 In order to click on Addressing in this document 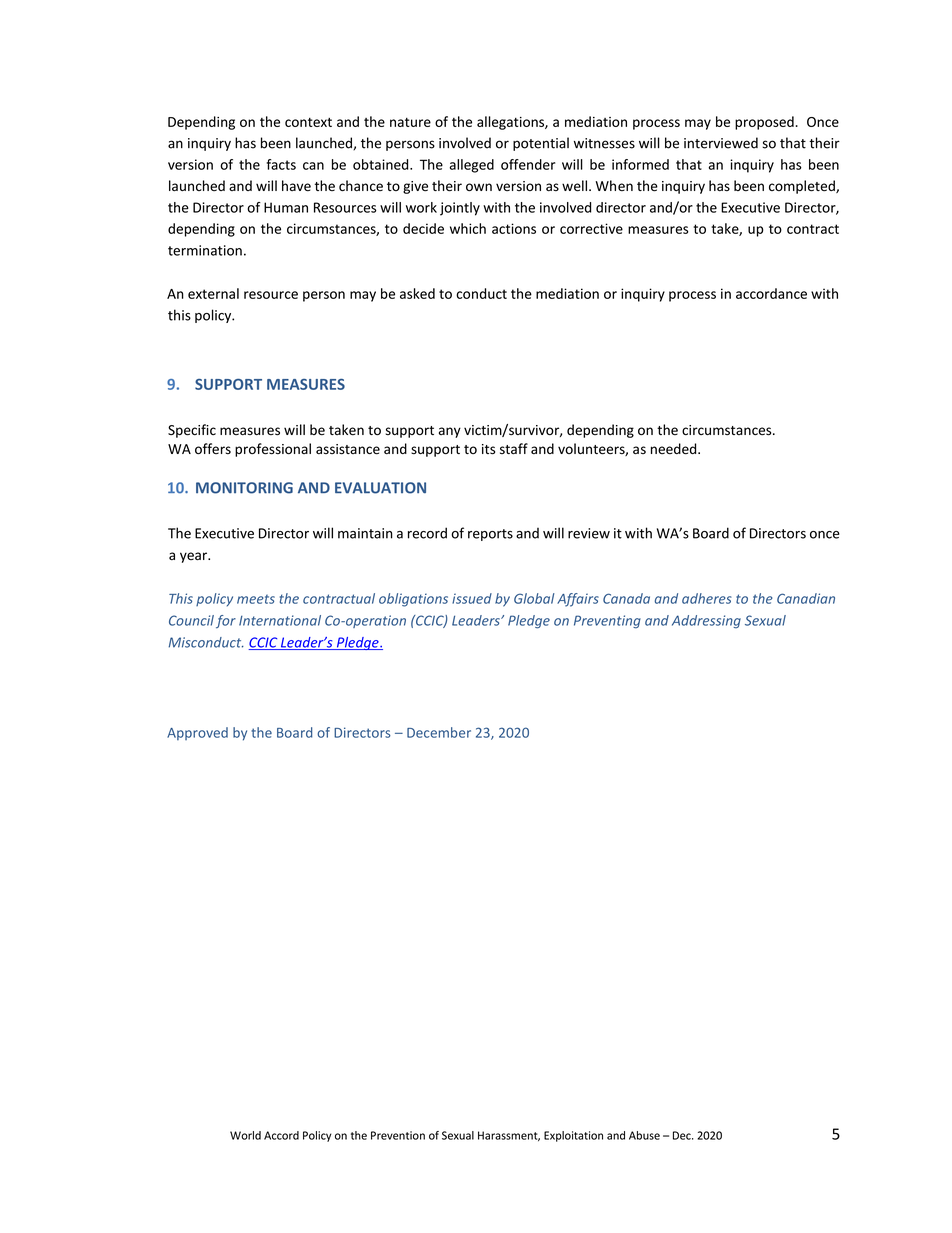, I will do `click(706, 622)`.
